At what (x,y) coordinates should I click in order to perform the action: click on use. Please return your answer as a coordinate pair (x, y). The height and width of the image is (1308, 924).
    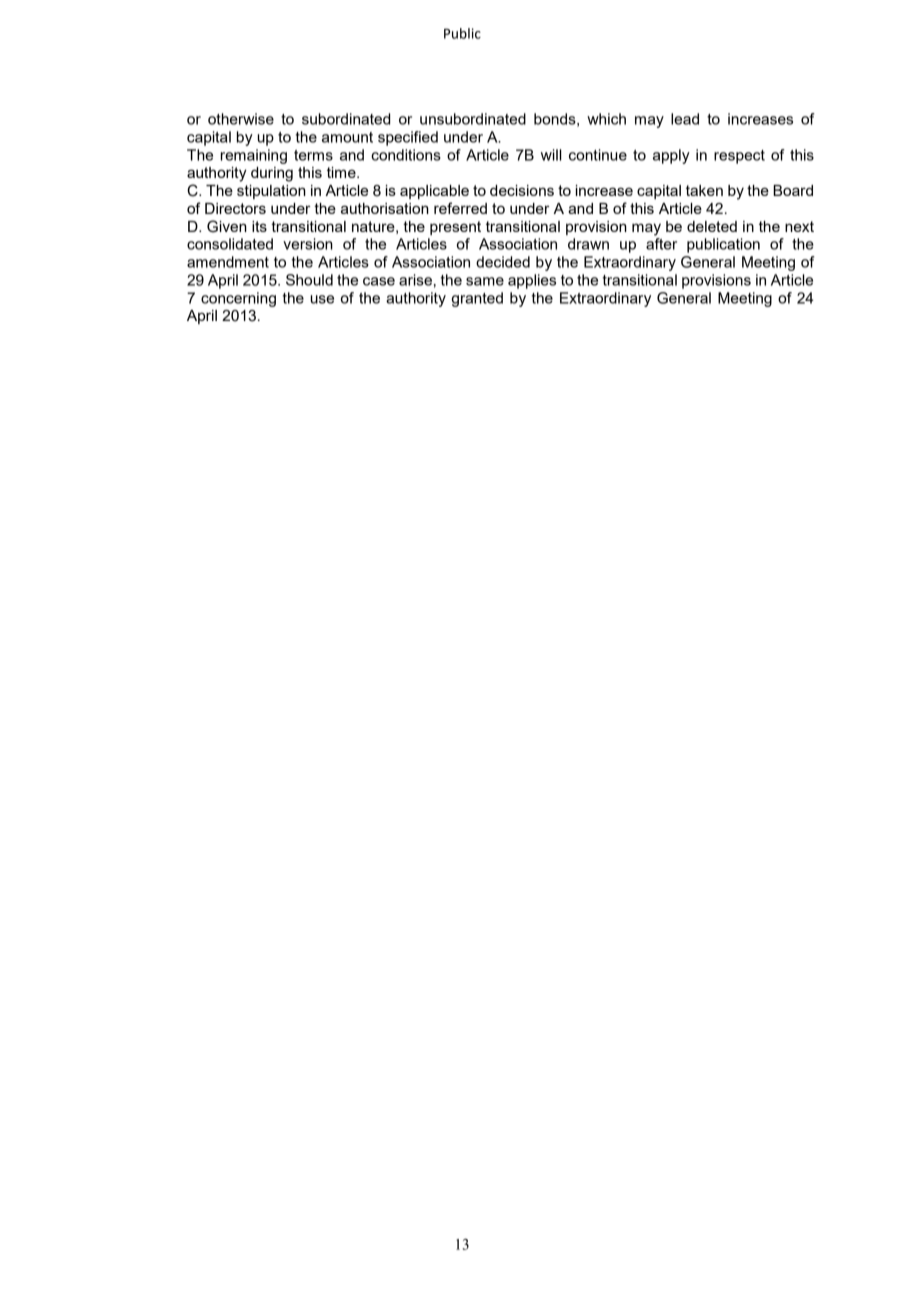
    Looking at the image, I should click on (322, 299).
